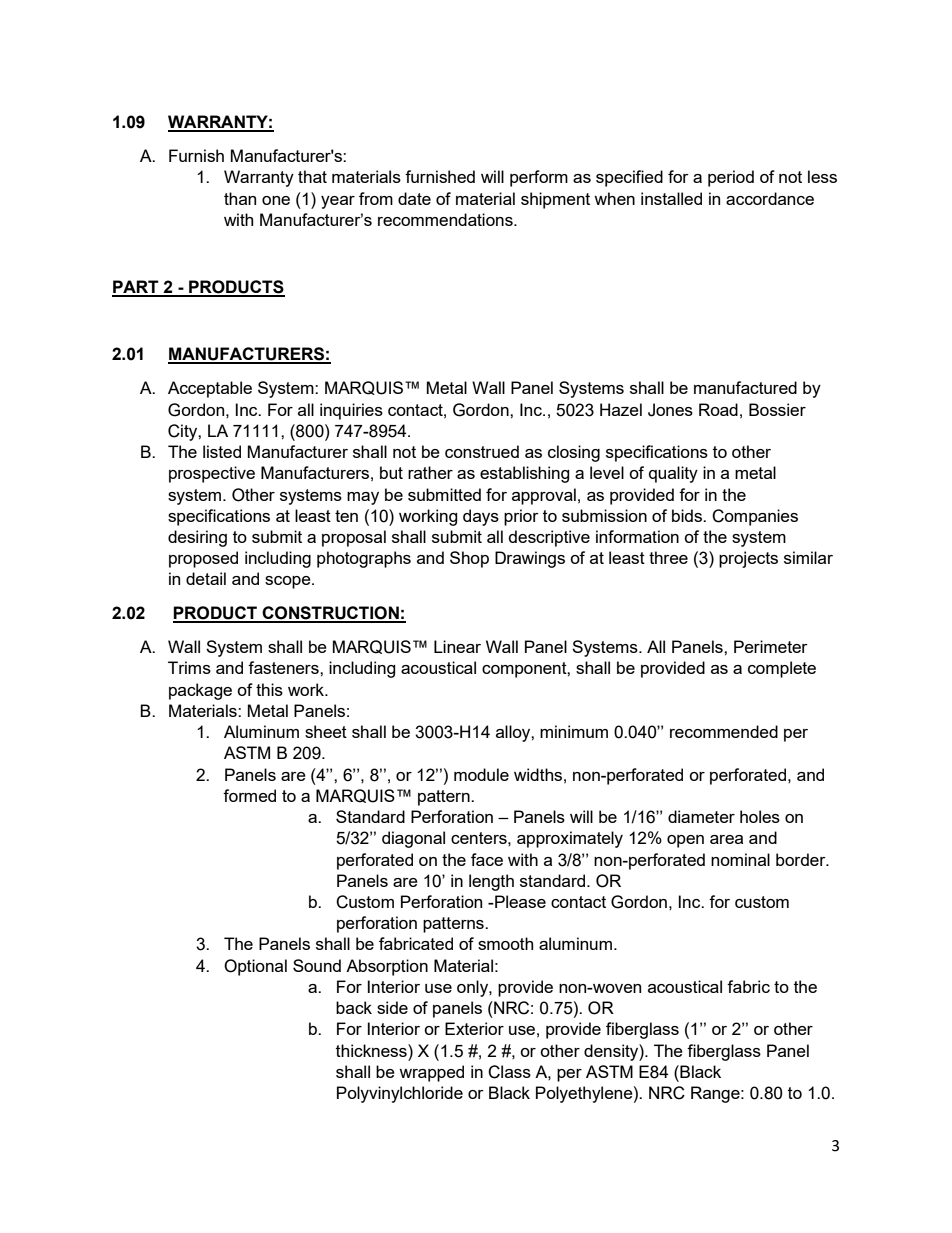 The image size is (952, 1233). Describe the element at coordinates (745, 387) in the screenshot. I see `manufactured` at that location.
